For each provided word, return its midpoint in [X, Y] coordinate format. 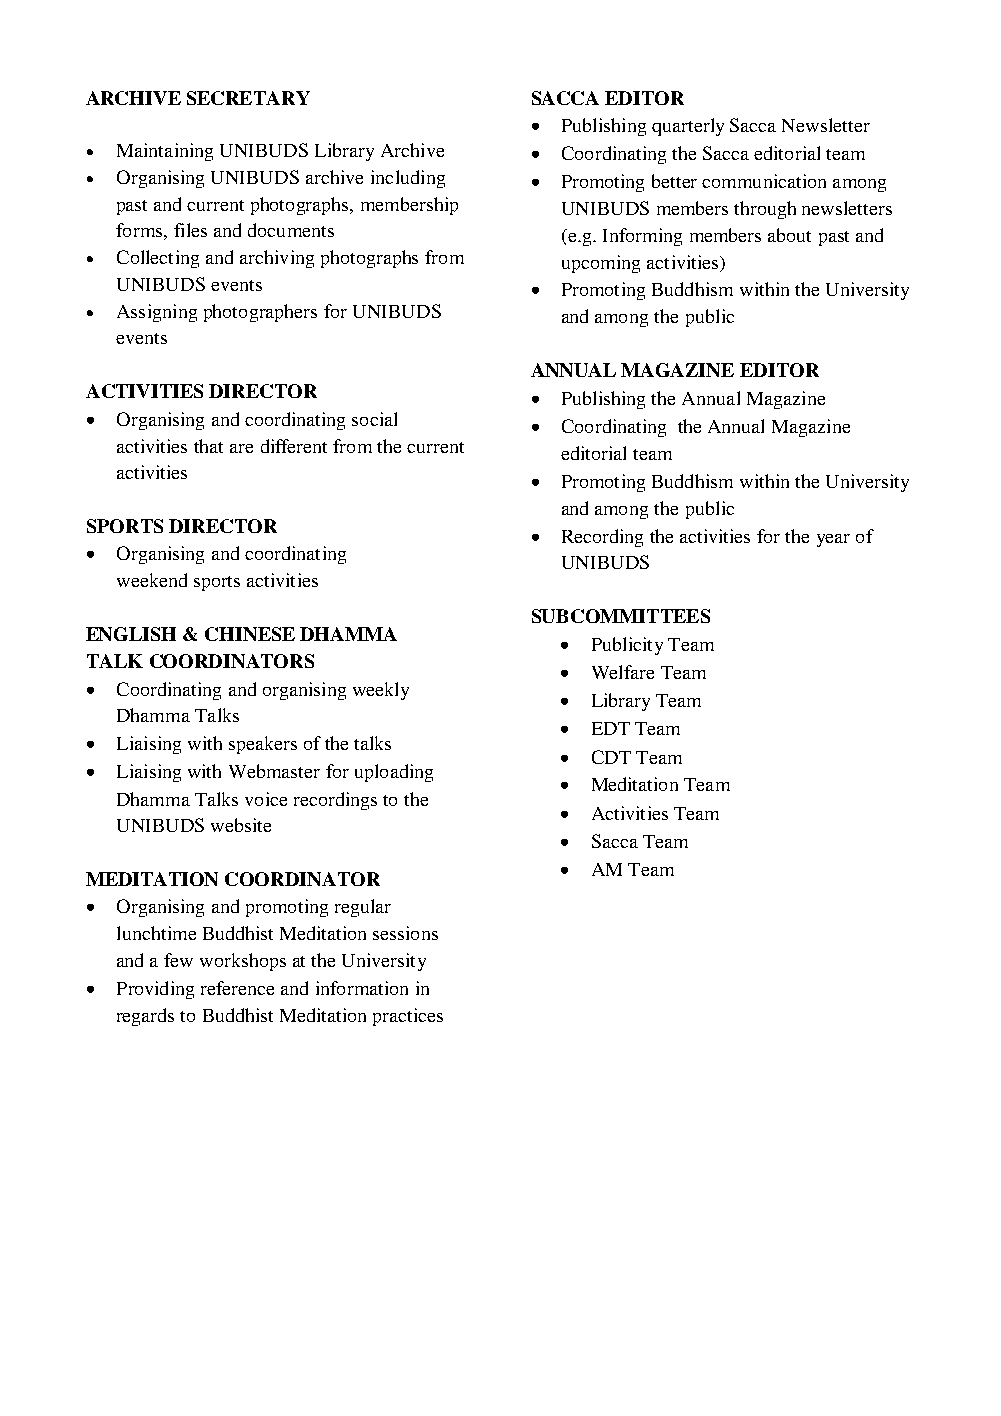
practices [408, 1017]
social [374, 419]
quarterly [688, 127]
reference [237, 988]
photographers [260, 313]
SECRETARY [248, 98]
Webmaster [274, 771]
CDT [611, 757]
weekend [152, 580]
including [408, 179]
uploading [394, 773]
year [833, 540]
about [789, 235]
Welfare [623, 672]
